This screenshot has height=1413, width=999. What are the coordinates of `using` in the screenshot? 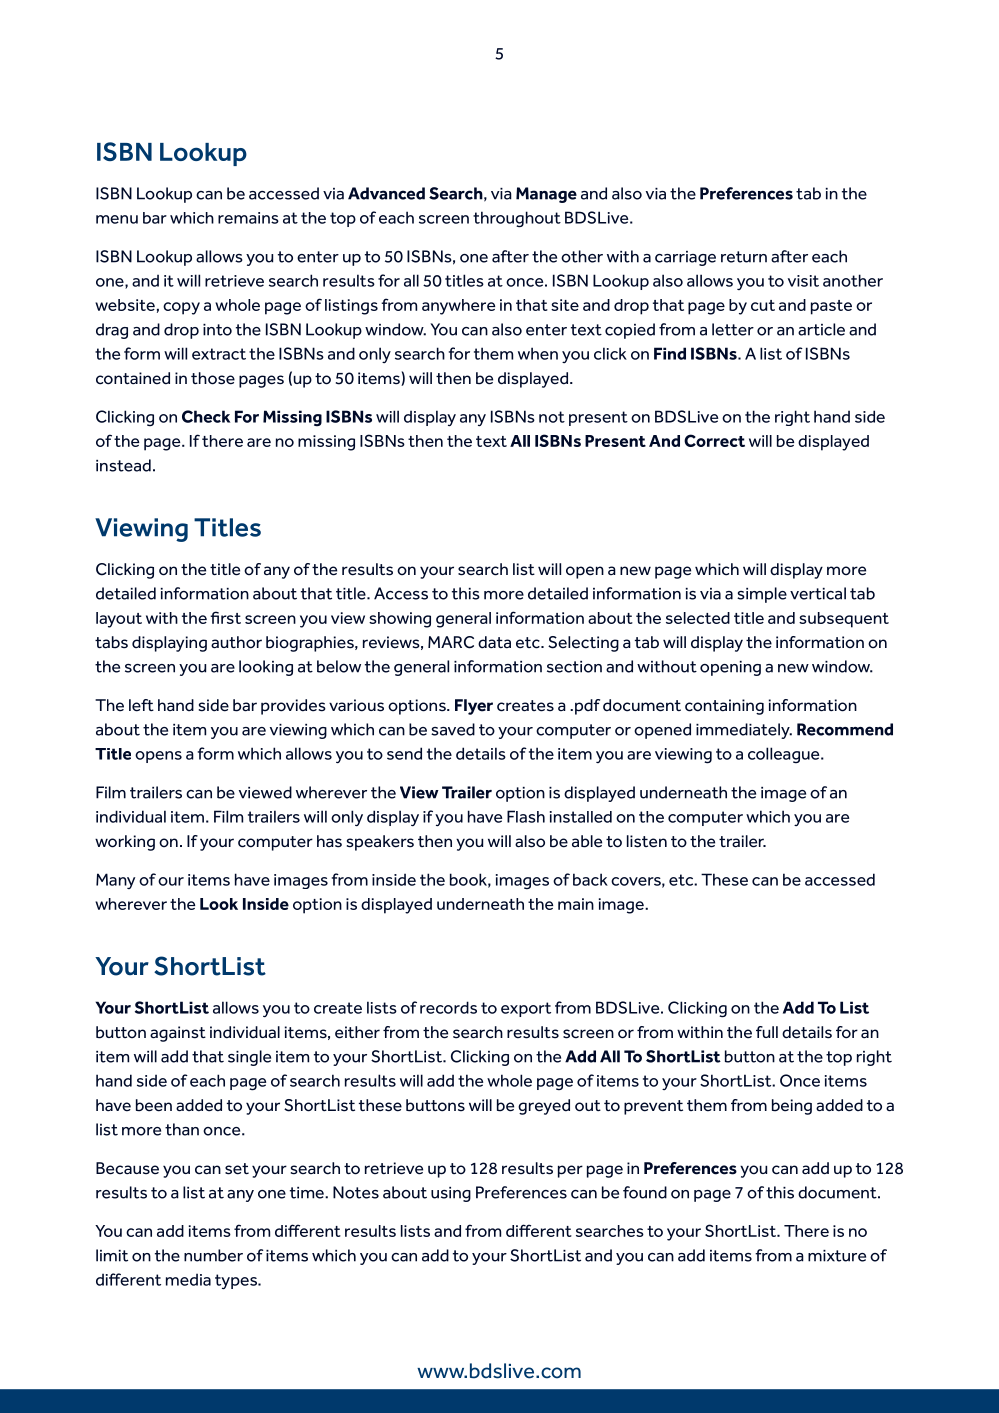 It's located at (451, 1194).
